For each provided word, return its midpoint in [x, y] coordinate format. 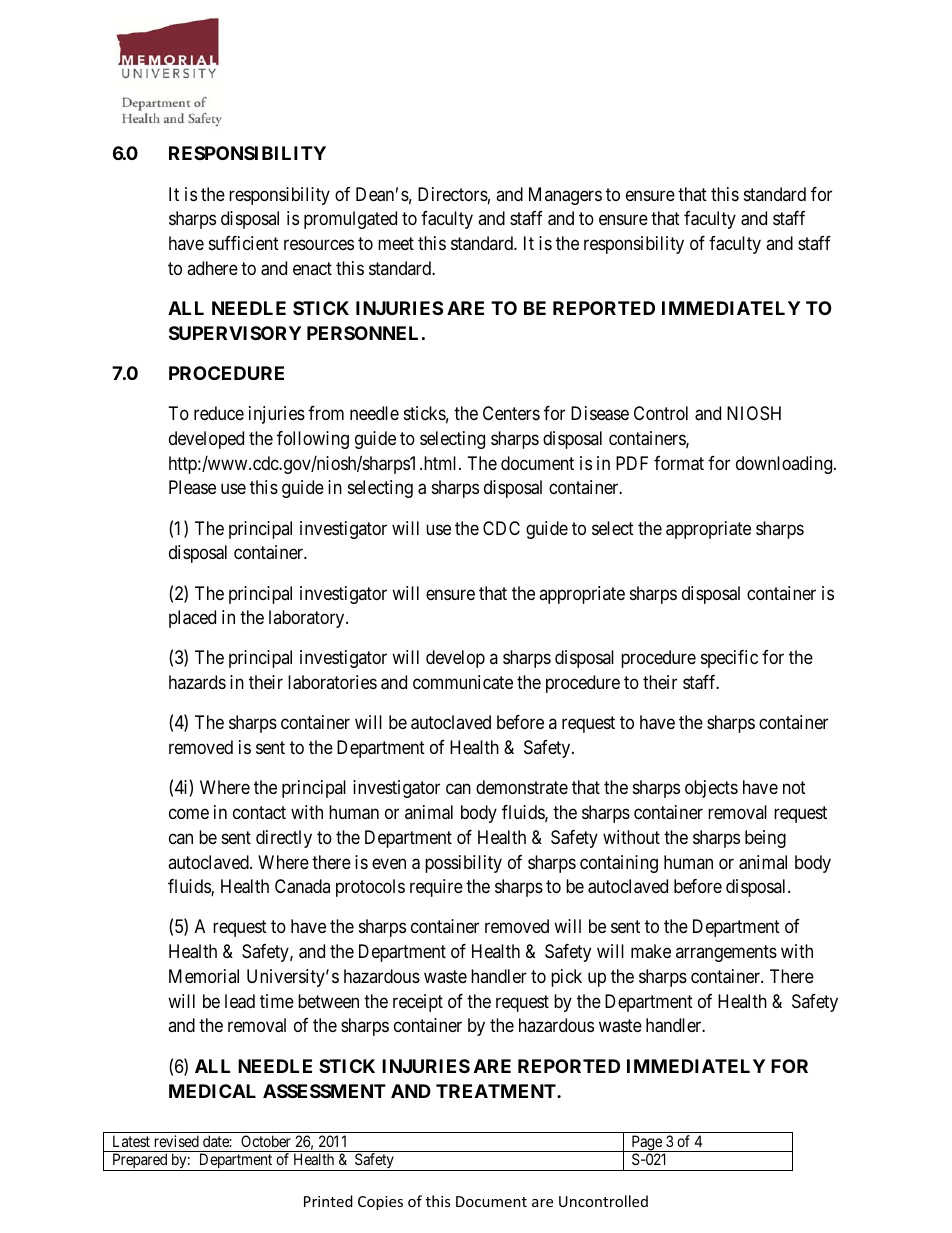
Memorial [204, 976]
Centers [511, 413]
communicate [463, 682]
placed [192, 619]
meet [396, 243]
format [679, 463]
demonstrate [522, 787]
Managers [565, 196]
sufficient [244, 243]
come [189, 814]
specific [729, 659]
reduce [219, 413]
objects [711, 789]
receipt [418, 1003]
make [651, 951]
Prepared [140, 1162]
